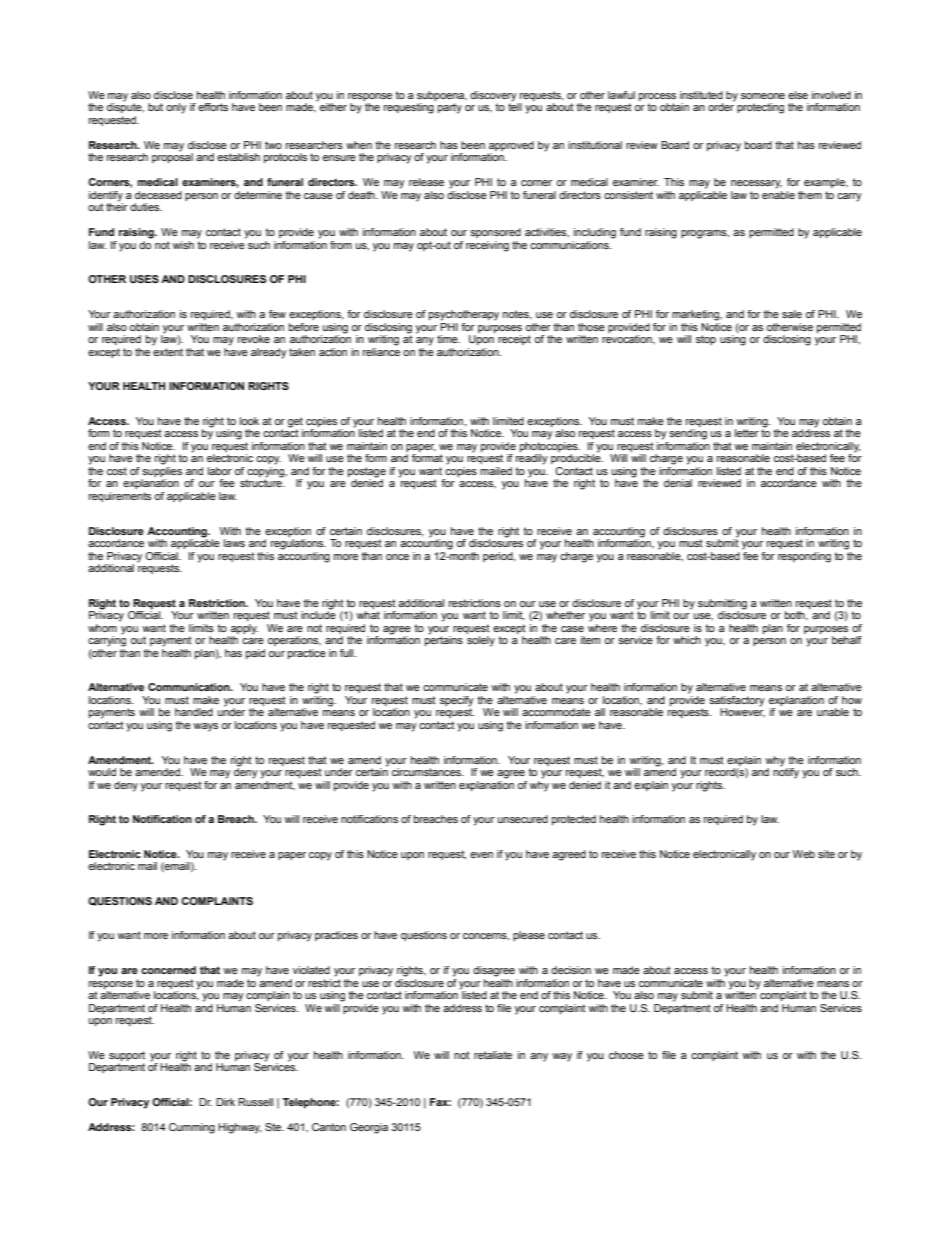 The width and height of the image is (952, 1233). What do you see at coordinates (481, 855) in the image?
I see `even` at bounding box center [481, 855].
